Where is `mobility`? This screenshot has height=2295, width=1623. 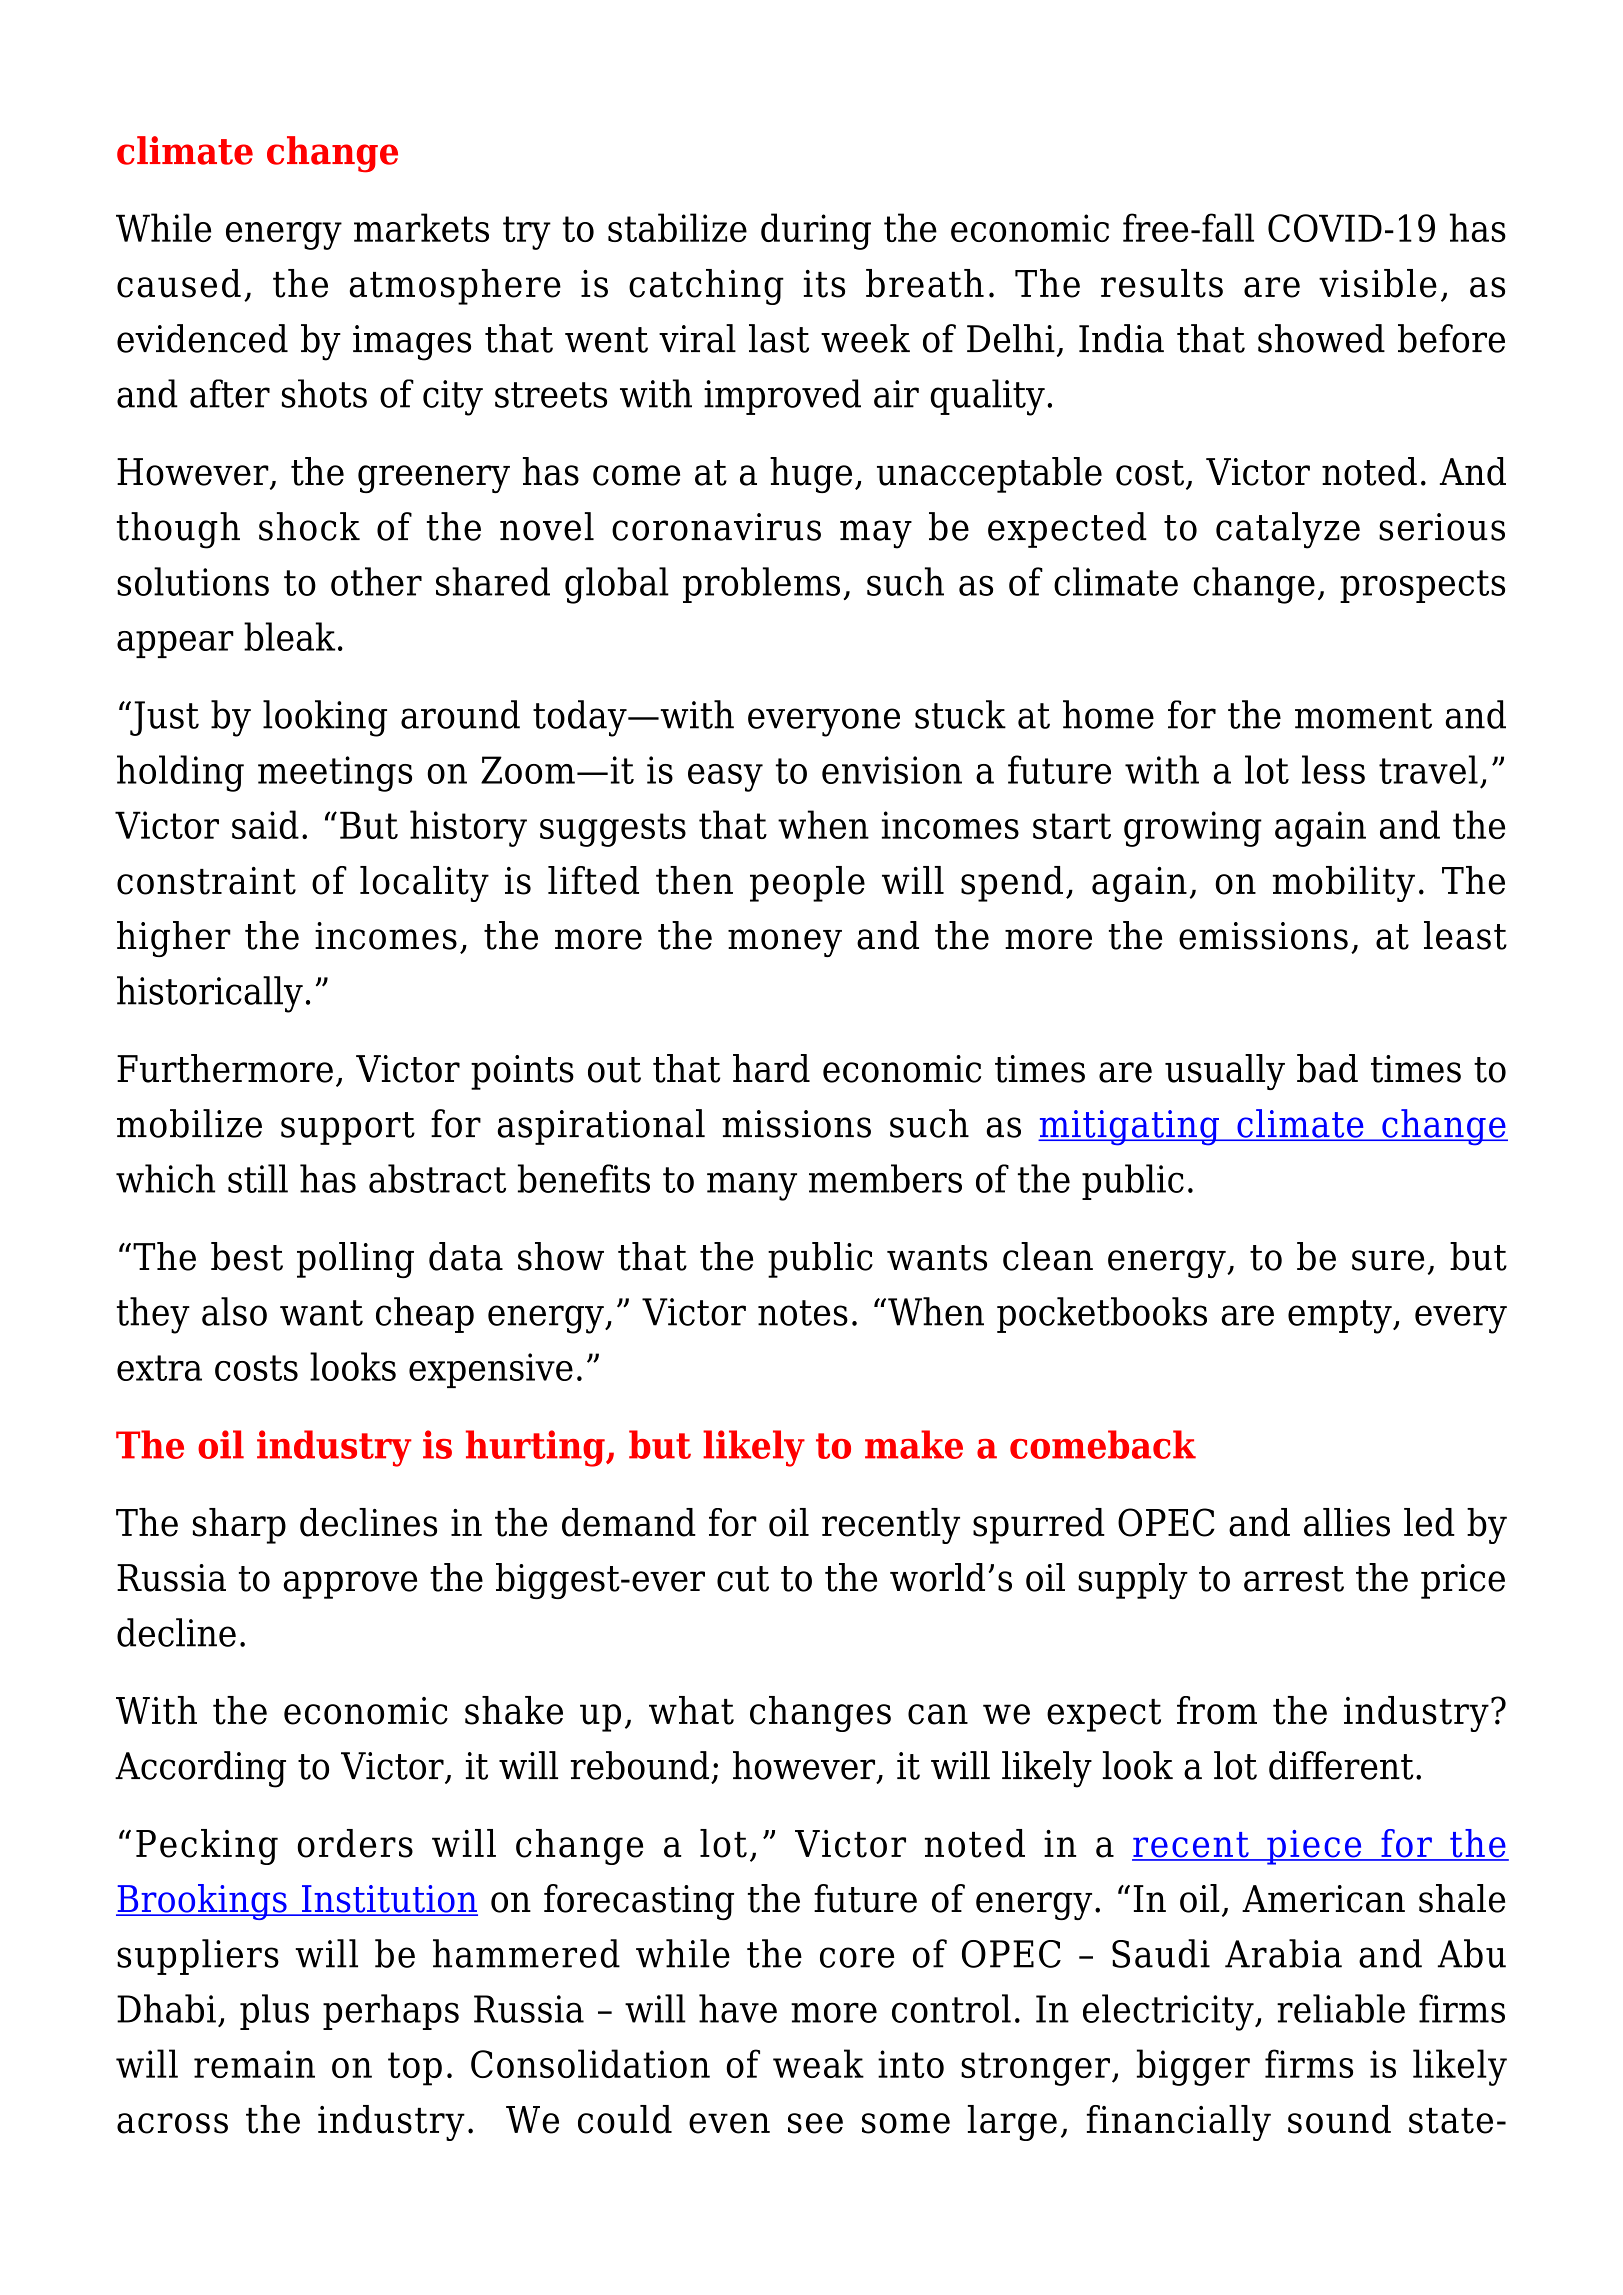
mobility is located at coordinates (1344, 884).
